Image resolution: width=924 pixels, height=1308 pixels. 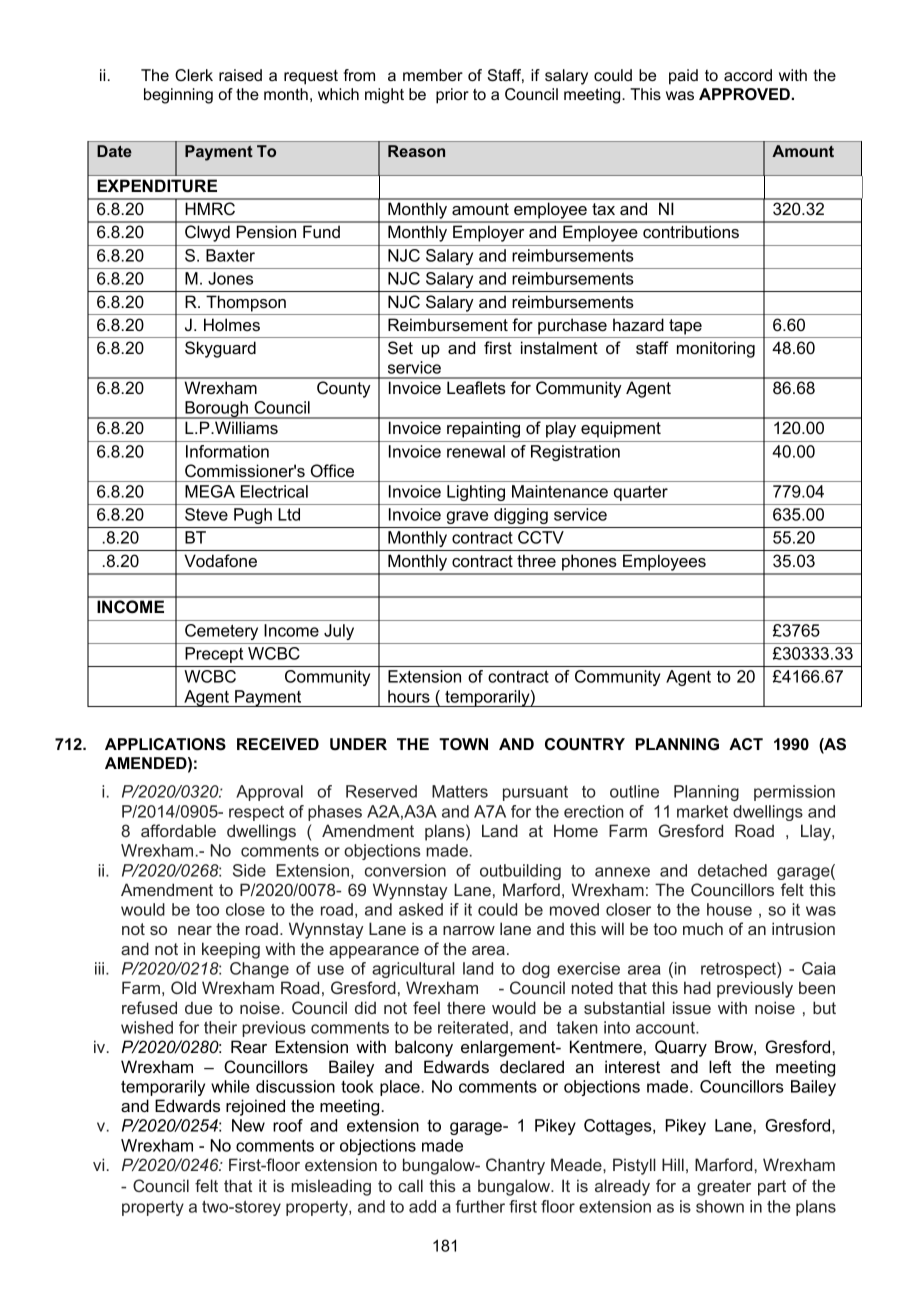 What do you see at coordinates (724, 1188) in the image?
I see `greater` at bounding box center [724, 1188].
